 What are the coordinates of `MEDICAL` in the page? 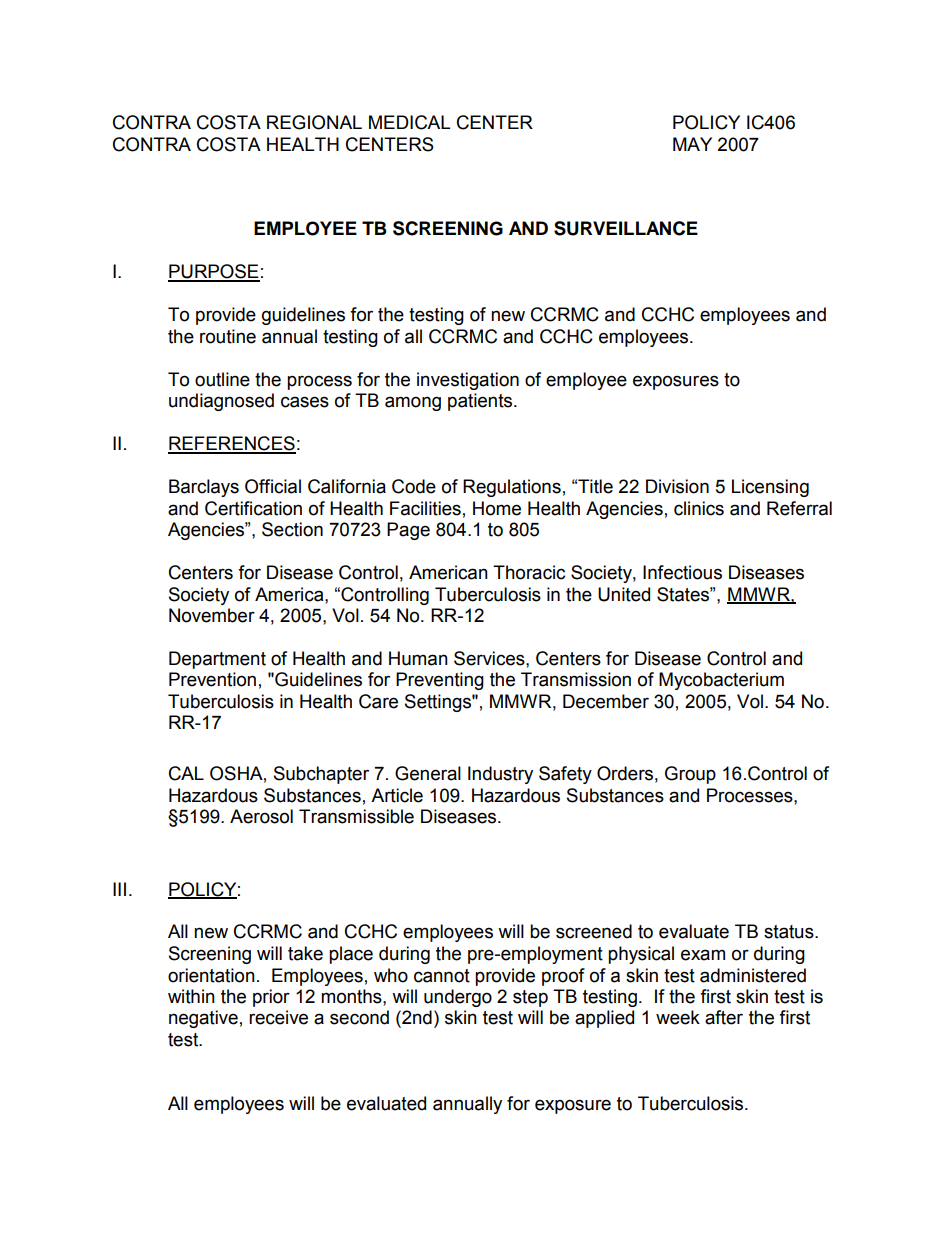 It's located at (409, 122).
